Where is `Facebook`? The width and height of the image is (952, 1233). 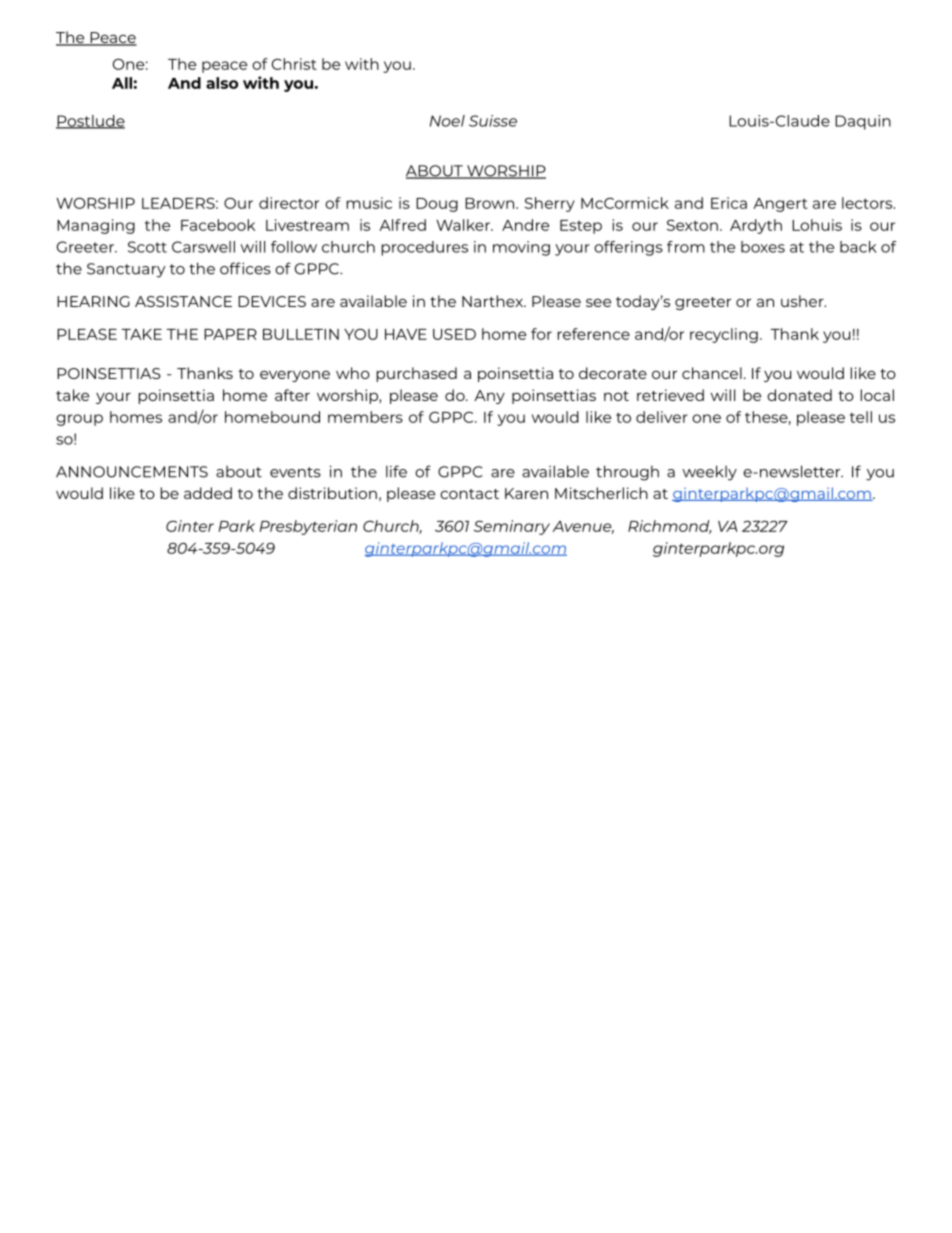 Facebook is located at coordinates (218, 225).
